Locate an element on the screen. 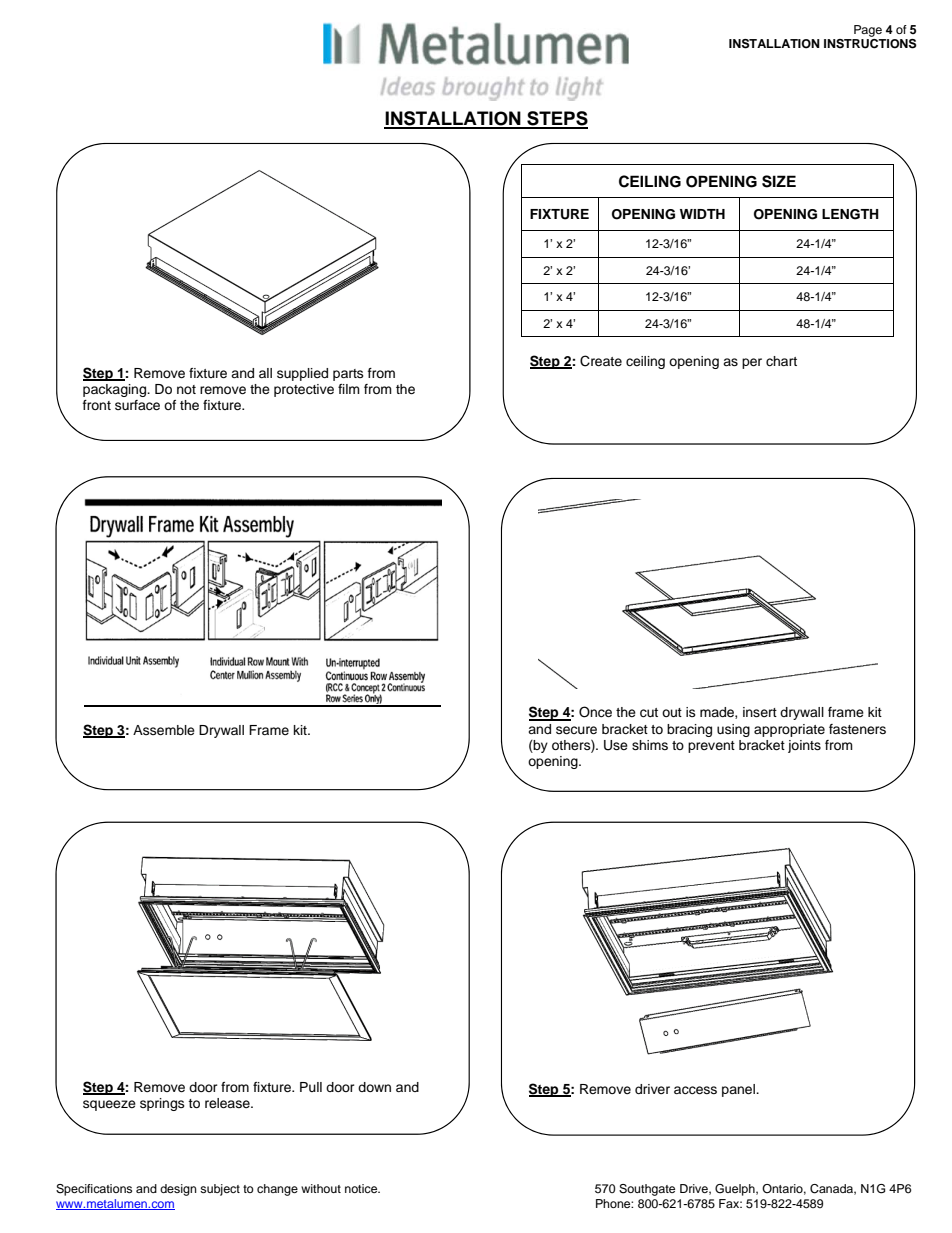 The height and width of the screenshot is (1233, 952). panel is located at coordinates (739, 1090).
